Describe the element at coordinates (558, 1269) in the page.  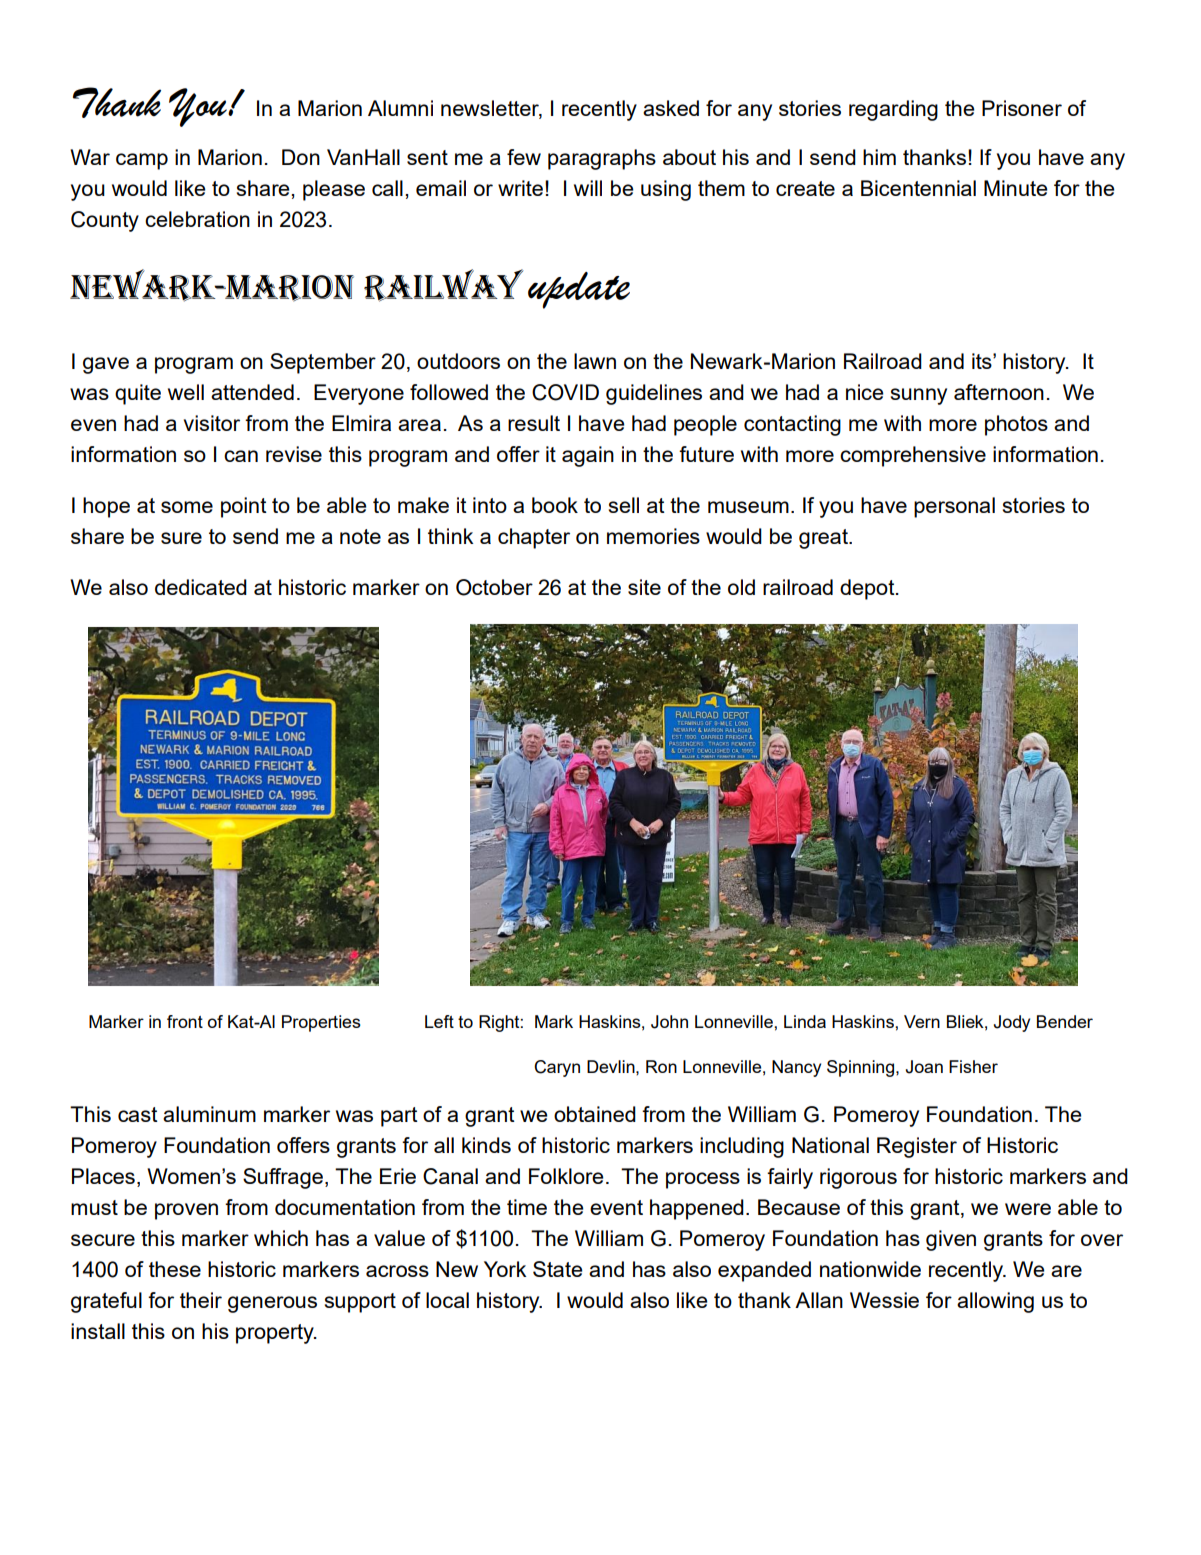
I see `State` at that location.
